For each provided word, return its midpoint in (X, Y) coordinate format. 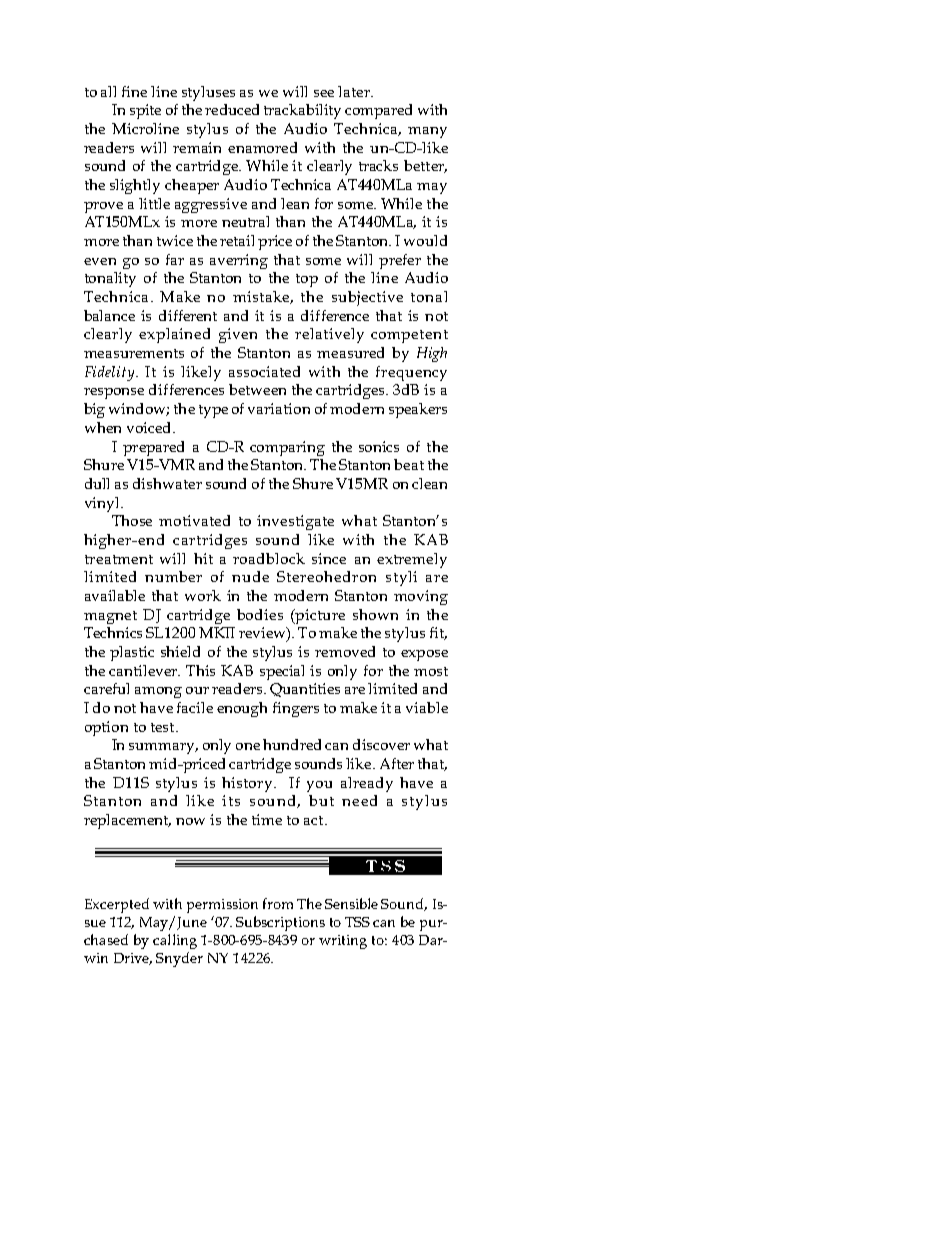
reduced (232, 109)
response (114, 393)
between (257, 389)
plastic (132, 653)
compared (378, 111)
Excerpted (117, 905)
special (282, 672)
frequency (411, 373)
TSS (357, 922)
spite (145, 111)
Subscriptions (280, 923)
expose (424, 655)
